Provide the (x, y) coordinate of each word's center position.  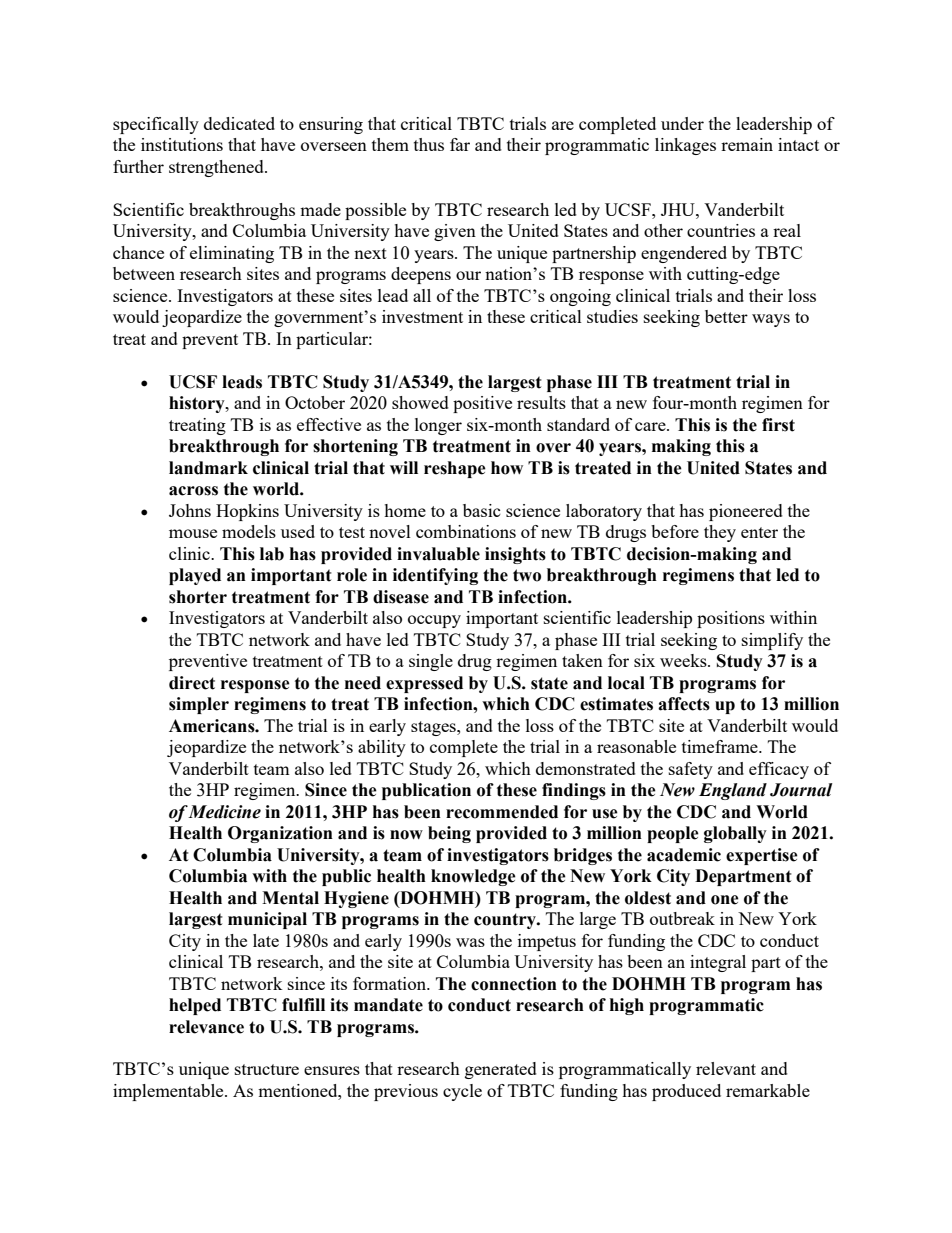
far (460, 144)
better (726, 316)
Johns (190, 510)
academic (684, 855)
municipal (267, 920)
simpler (199, 705)
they (720, 533)
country (506, 921)
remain (747, 144)
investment (422, 316)
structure (267, 1069)
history (198, 404)
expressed (424, 684)
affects (684, 704)
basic (482, 510)
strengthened (217, 168)
